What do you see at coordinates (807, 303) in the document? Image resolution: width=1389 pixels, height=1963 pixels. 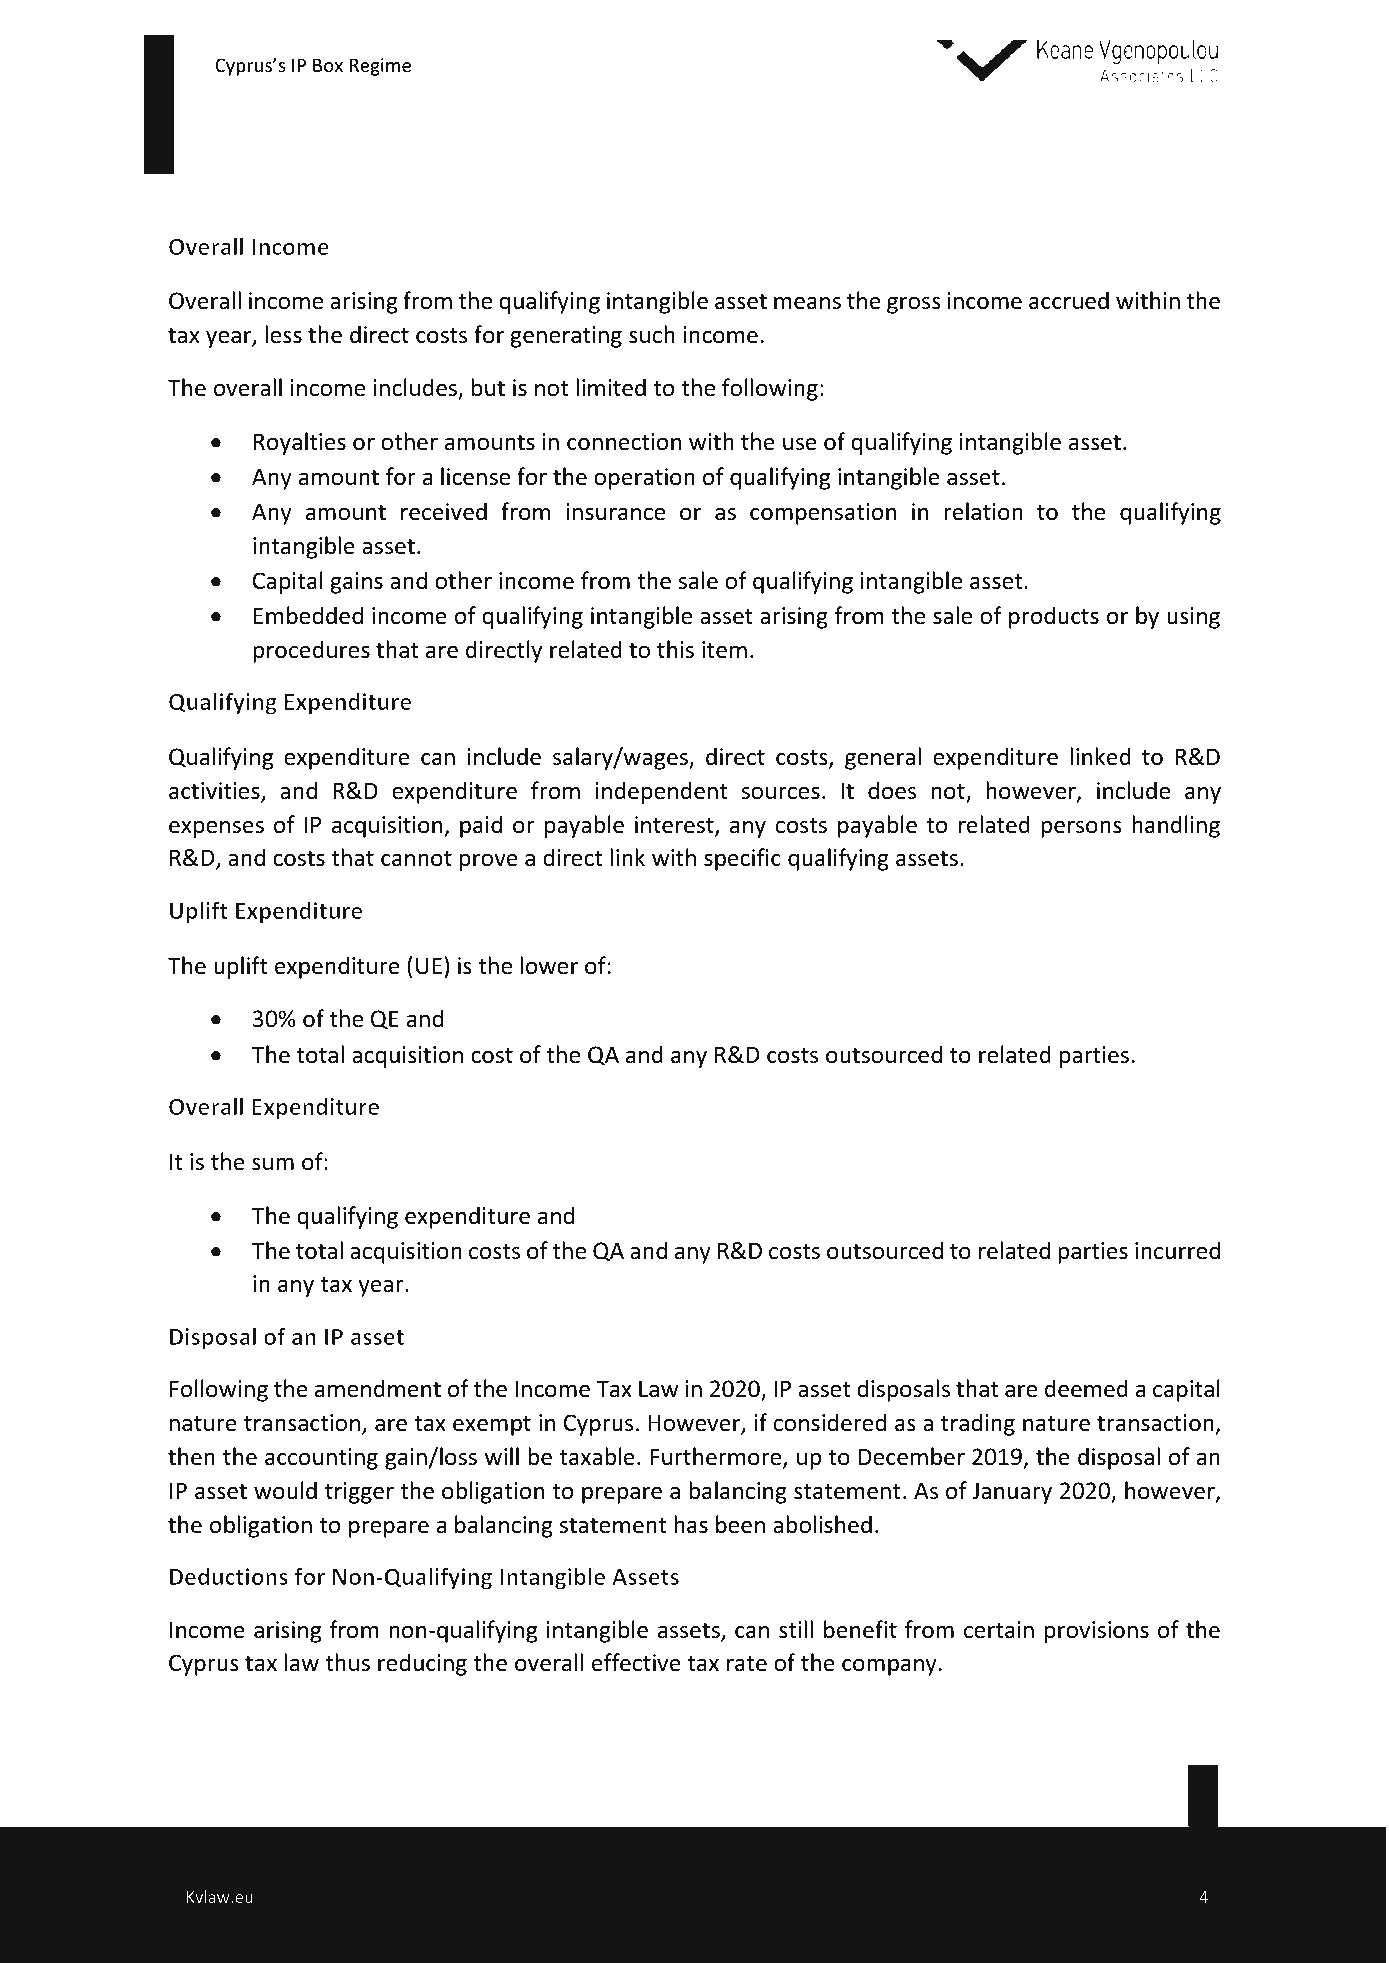 I see `means` at bounding box center [807, 303].
